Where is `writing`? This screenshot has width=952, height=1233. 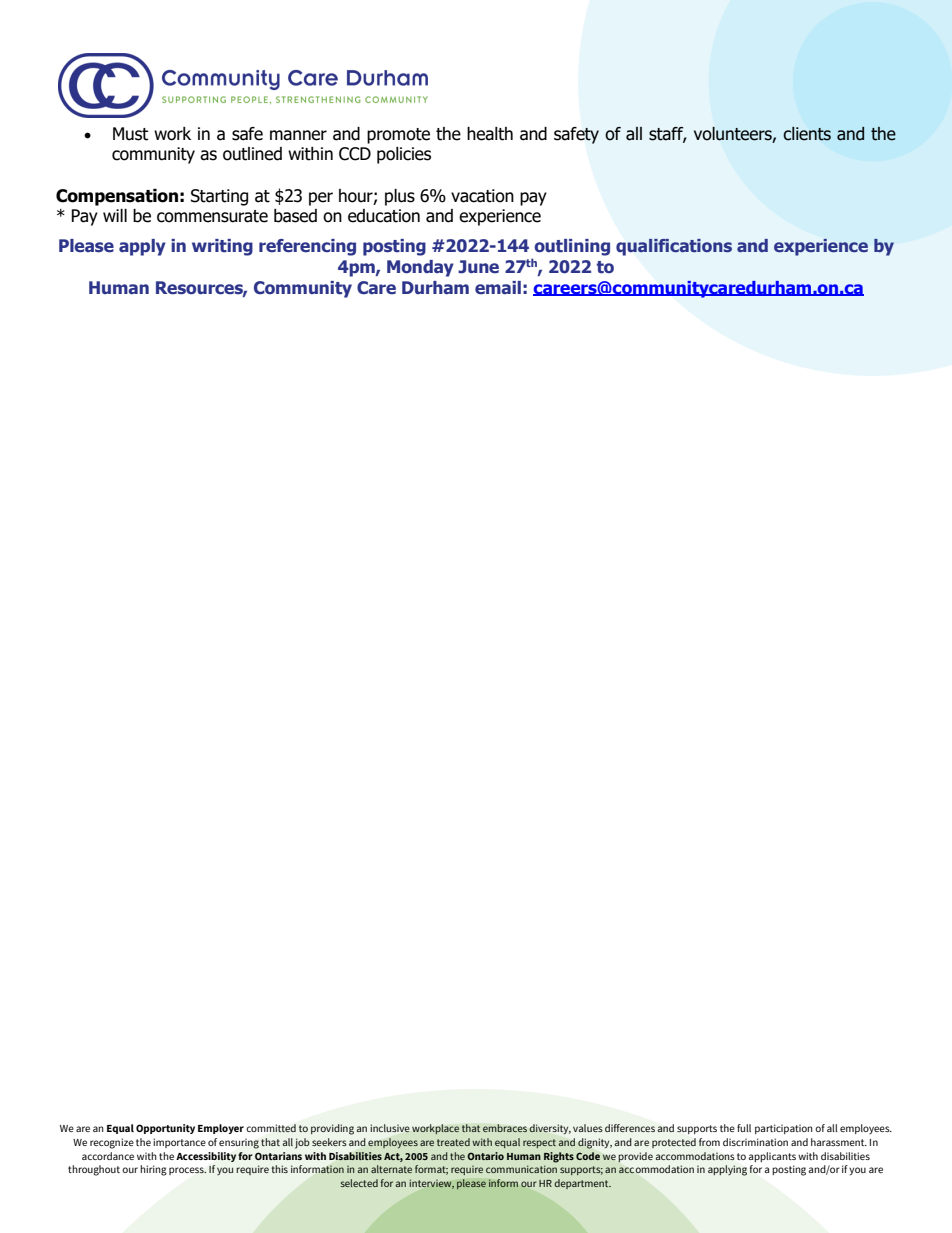
writing is located at coordinates (222, 247).
